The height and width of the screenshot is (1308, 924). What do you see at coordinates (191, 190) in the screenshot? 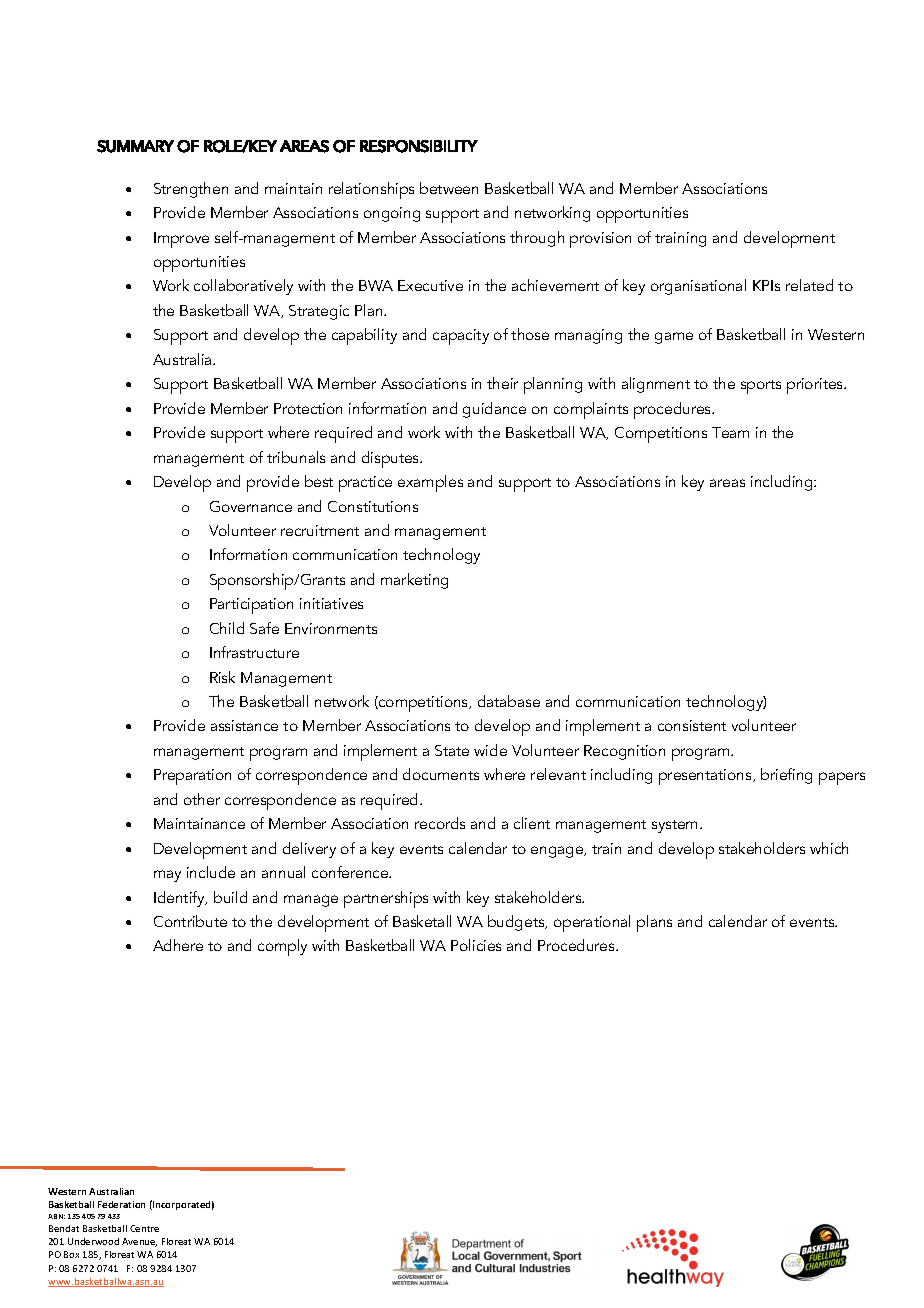
I see `Strengthen` at bounding box center [191, 190].
